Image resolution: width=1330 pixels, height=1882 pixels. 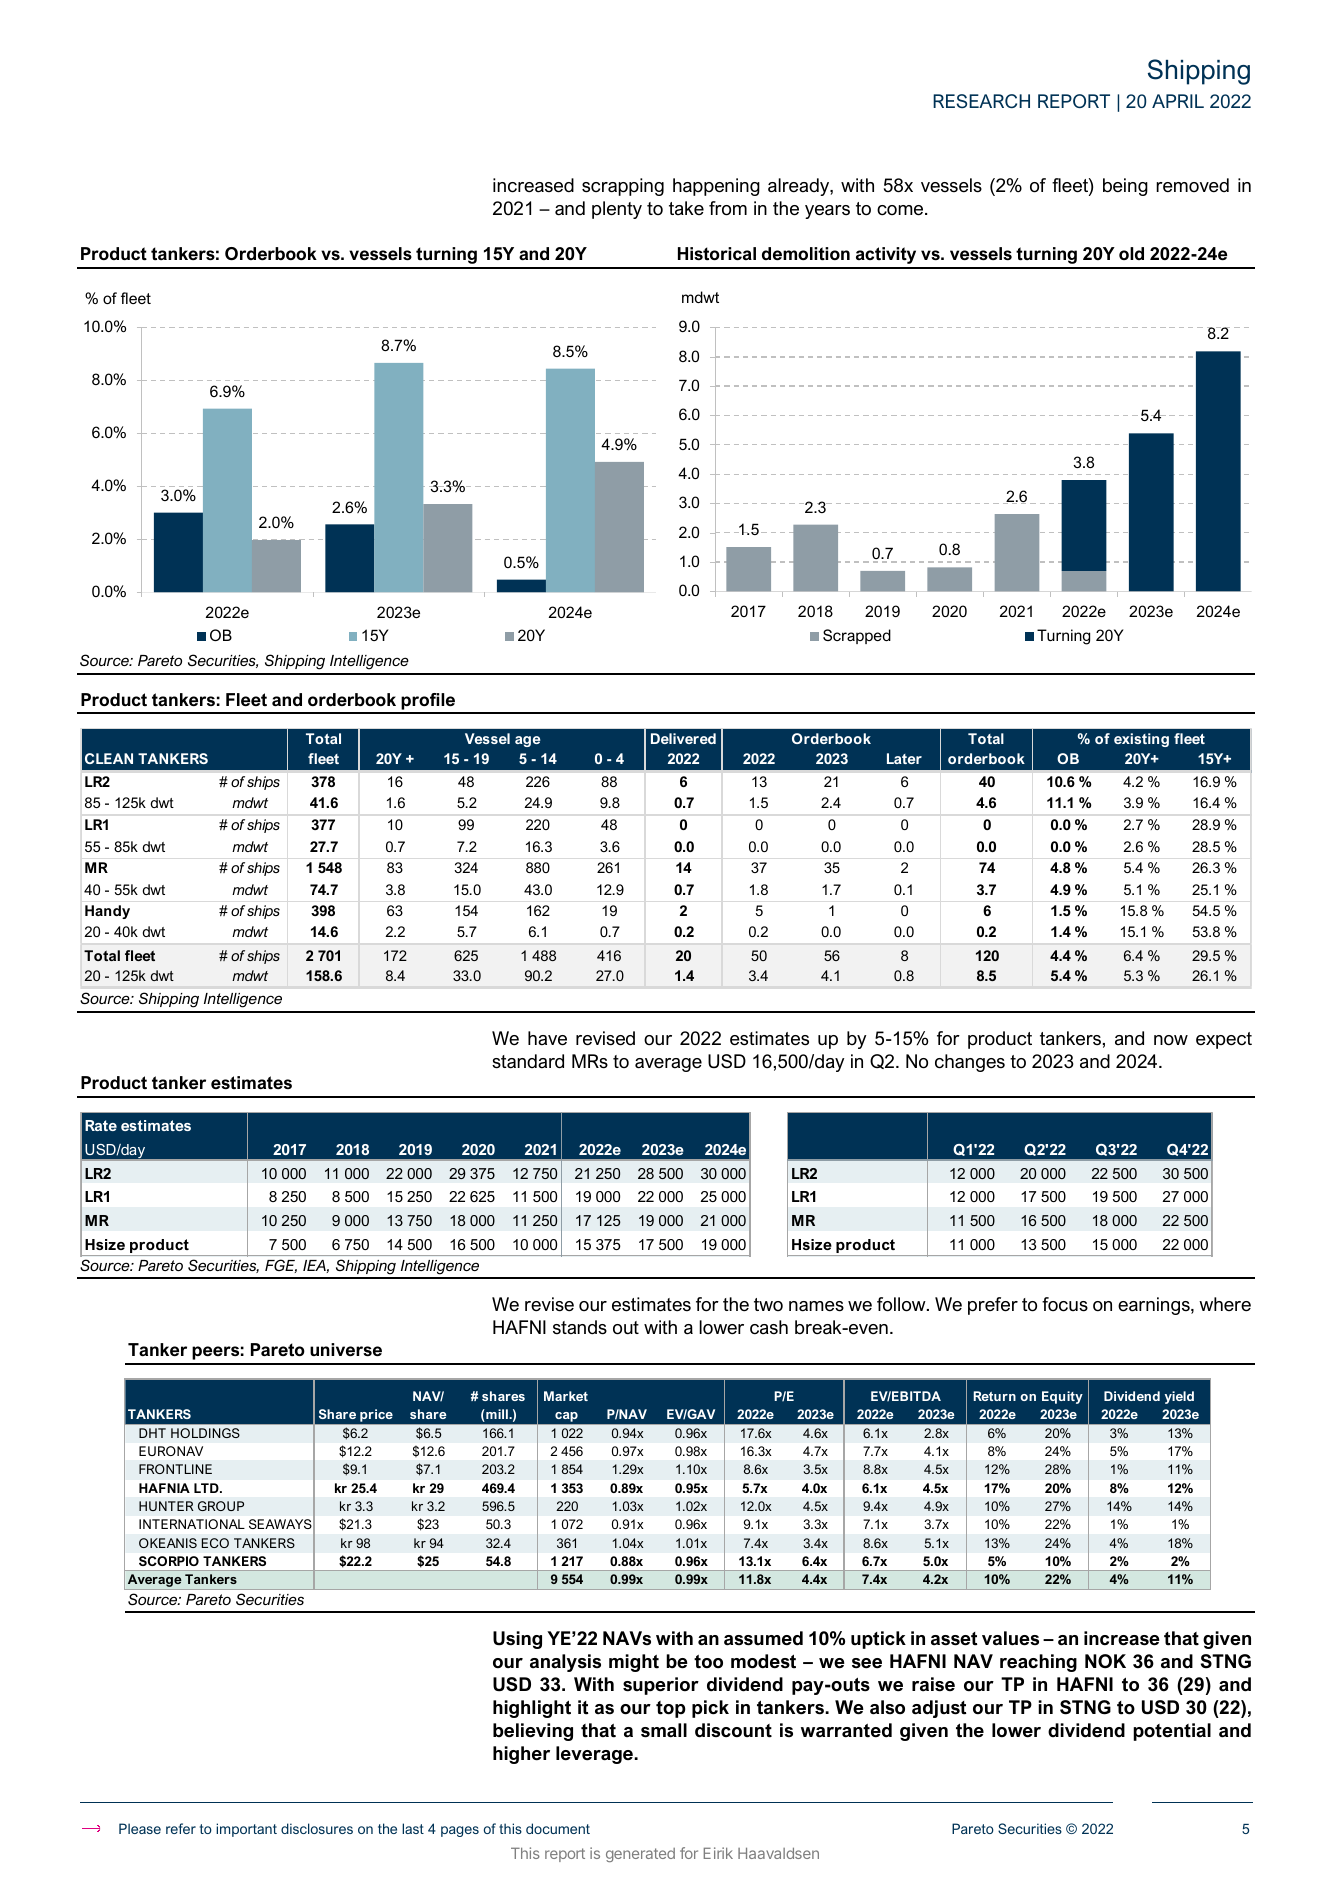 What do you see at coordinates (1125, 187) in the document?
I see `being` at bounding box center [1125, 187].
